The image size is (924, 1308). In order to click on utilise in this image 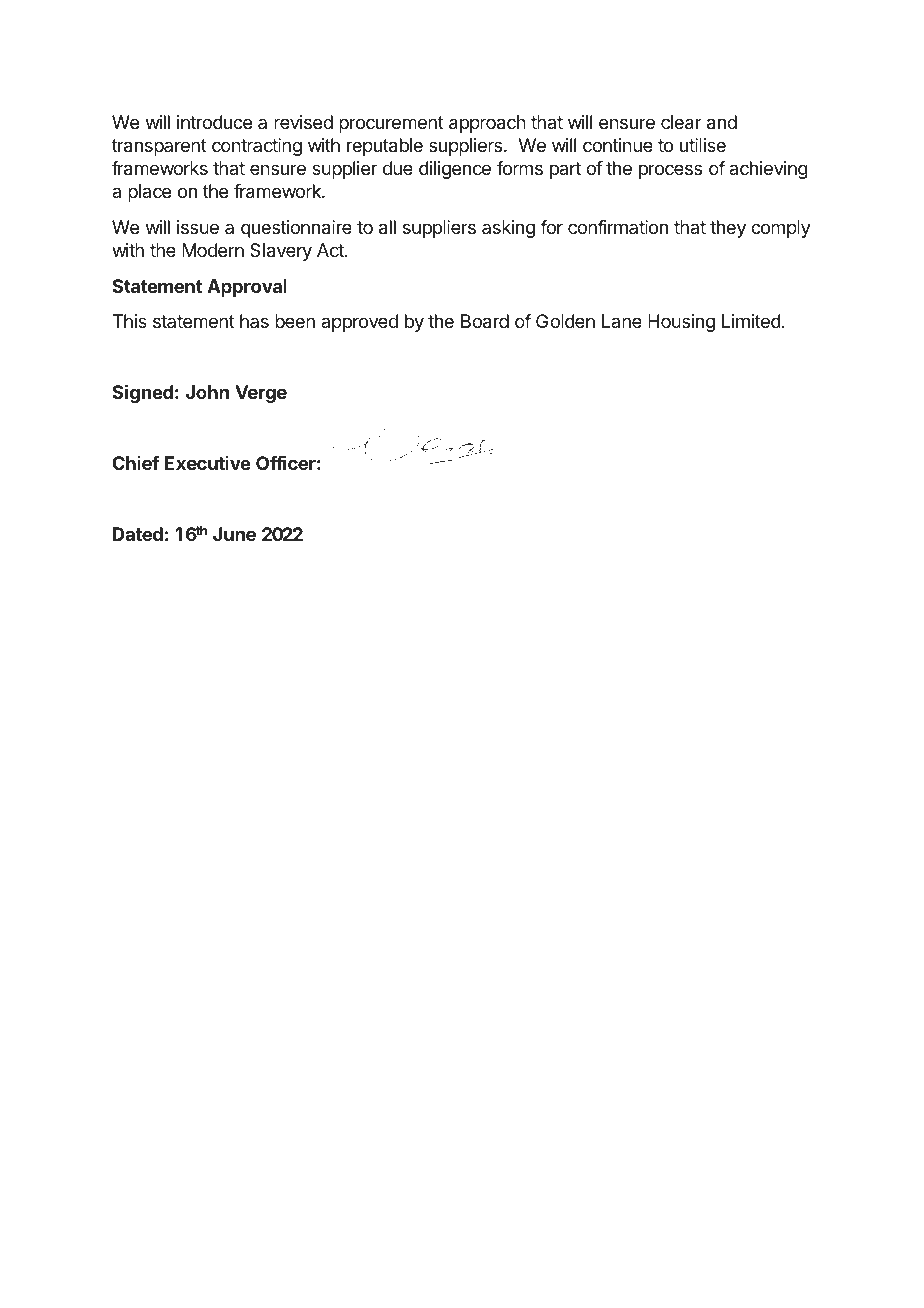, I will do `click(703, 145)`.
